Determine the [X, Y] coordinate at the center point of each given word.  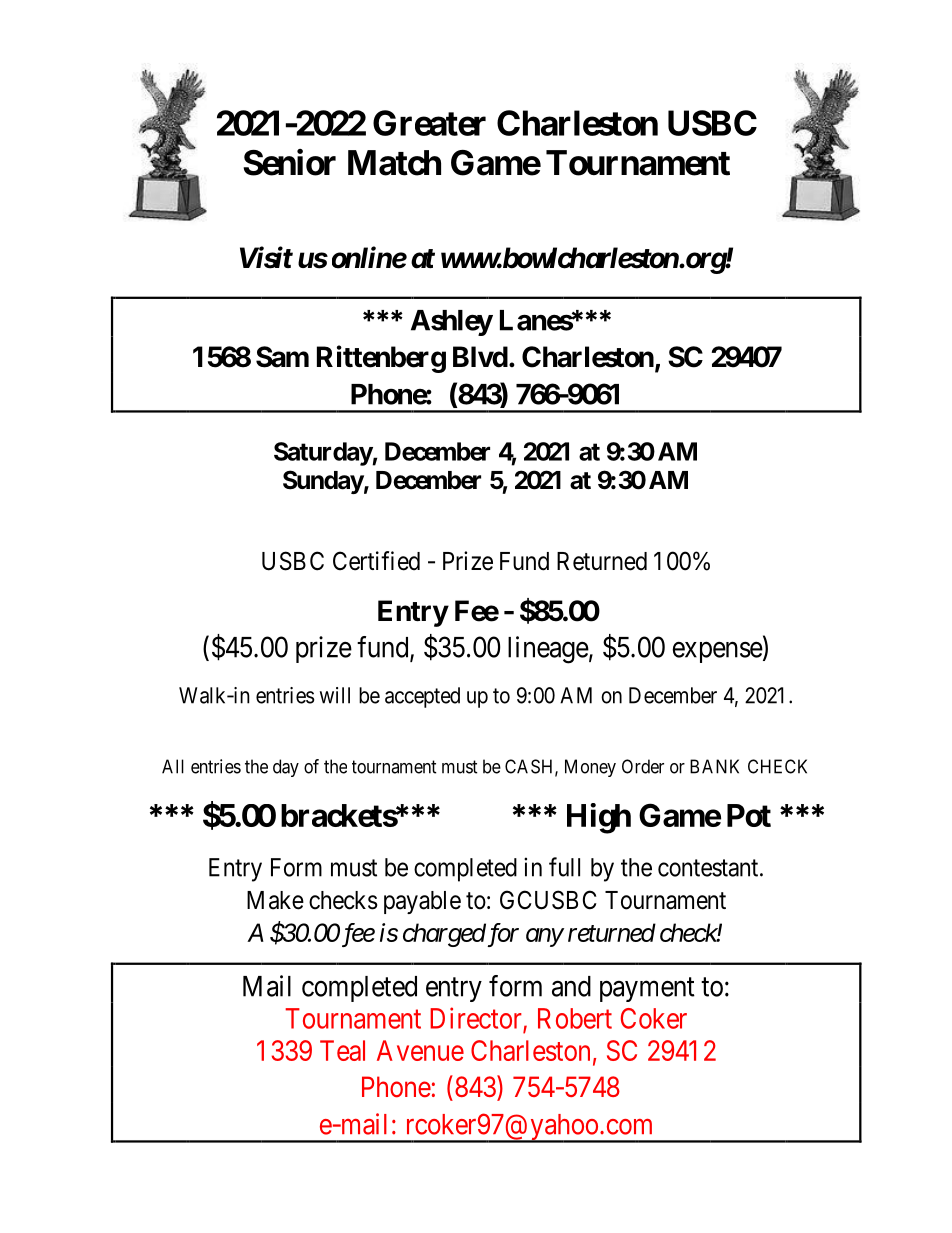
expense [717, 652]
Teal [342, 1050]
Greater [429, 123]
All [173, 766]
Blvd [480, 357]
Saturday [323, 454]
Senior [289, 162]
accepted [422, 697]
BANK [714, 766]
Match [394, 163]
